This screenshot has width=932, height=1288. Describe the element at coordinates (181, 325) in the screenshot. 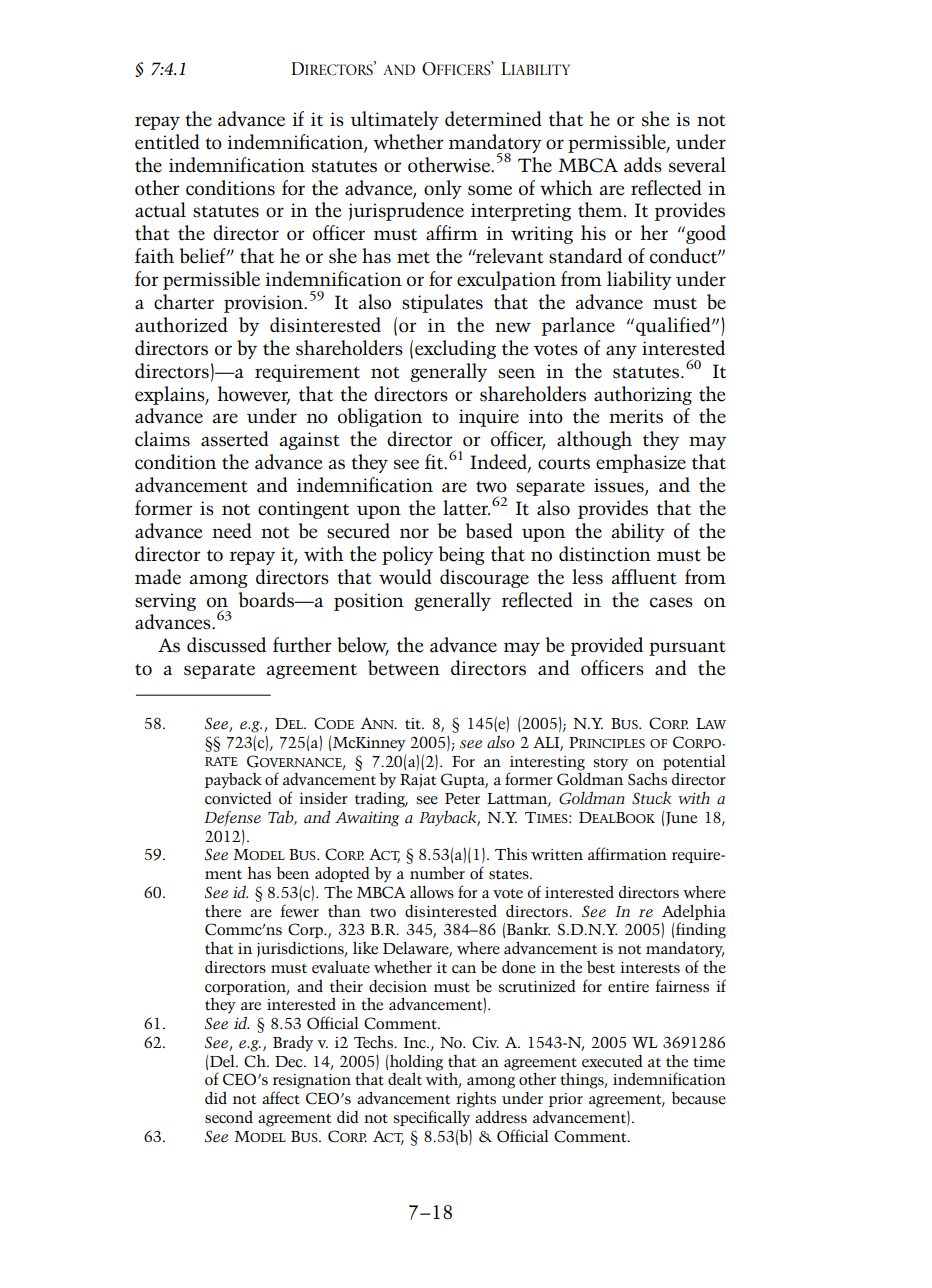

I see `authorized` at that location.
